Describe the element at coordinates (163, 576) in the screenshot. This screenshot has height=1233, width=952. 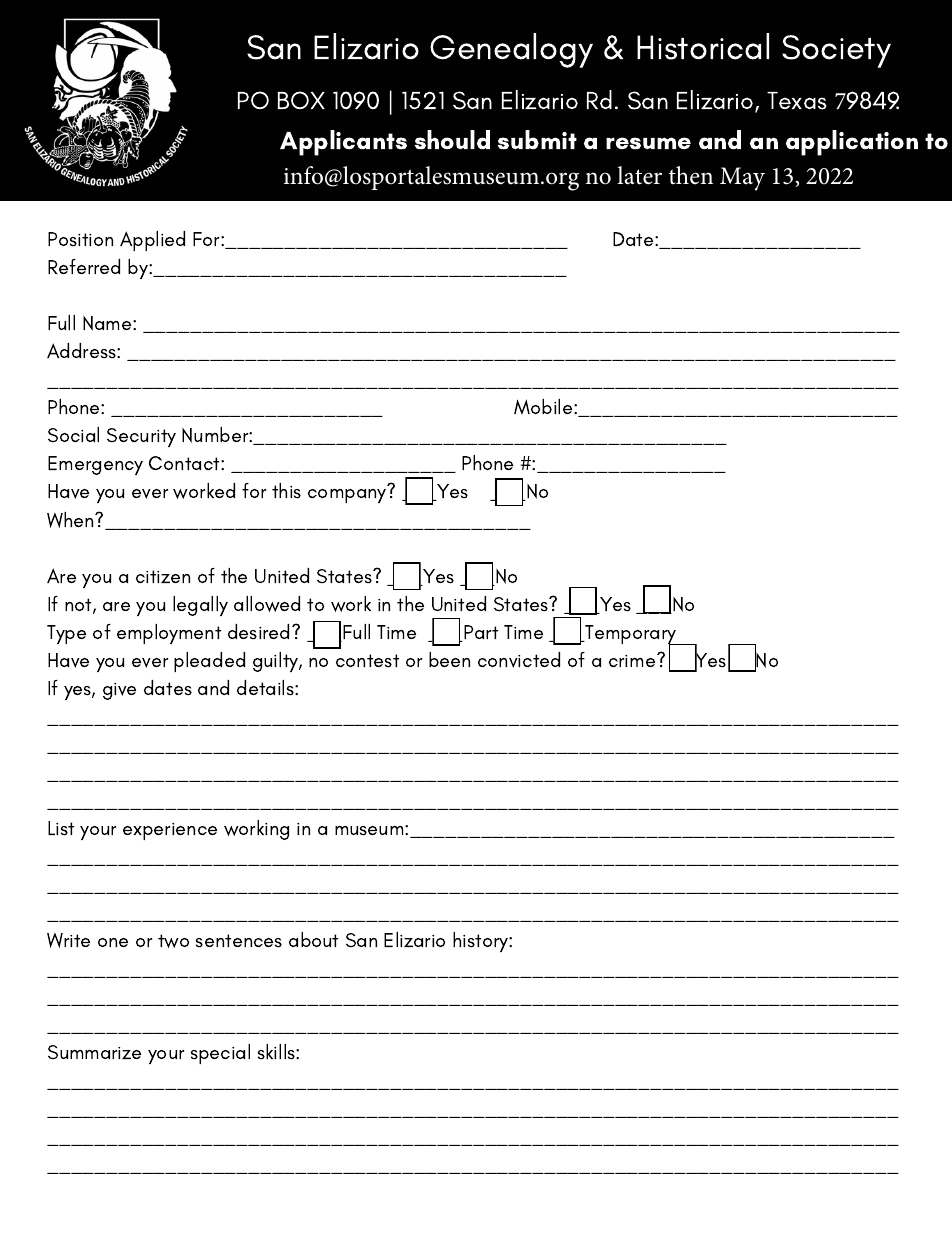
I see `citizen` at that location.
